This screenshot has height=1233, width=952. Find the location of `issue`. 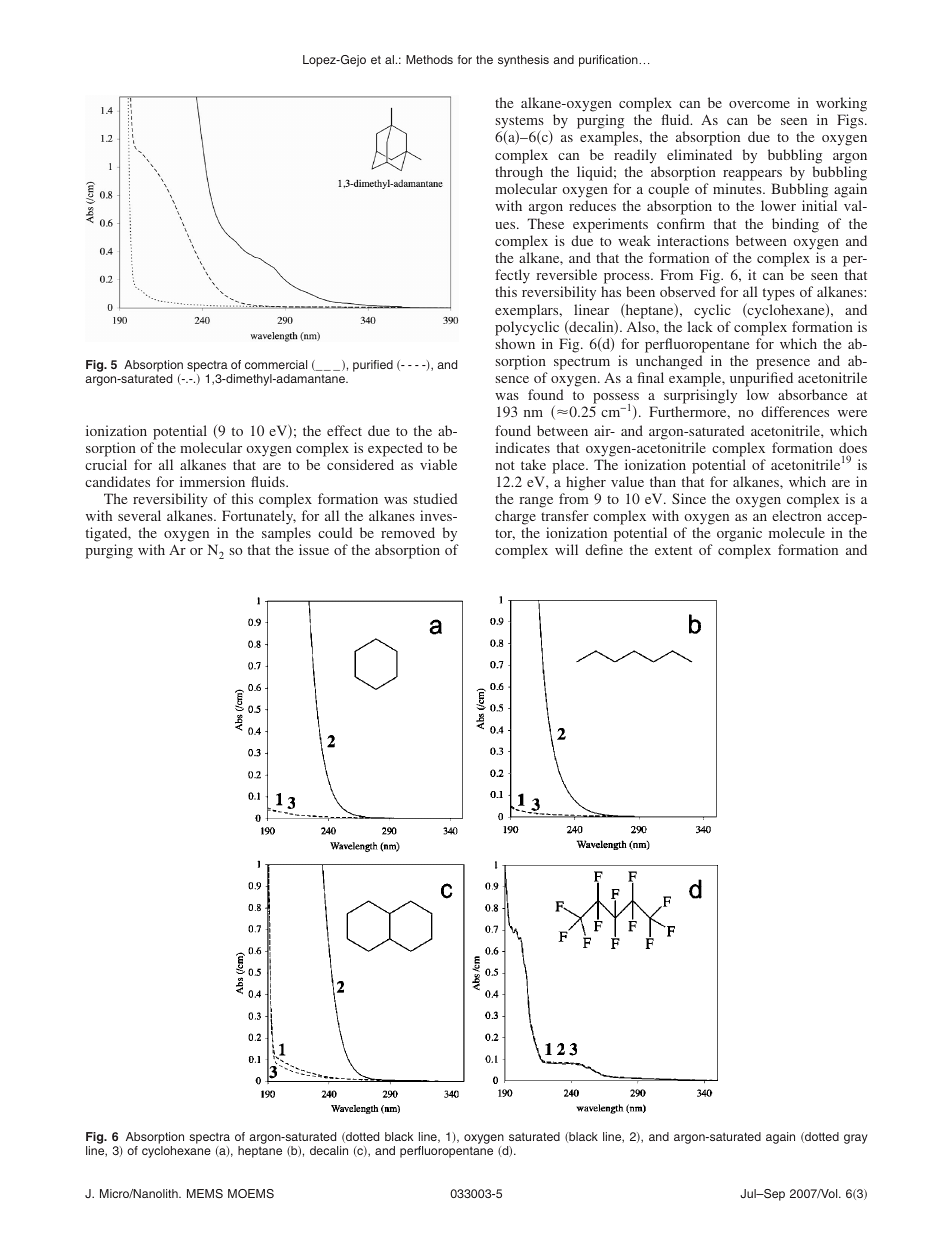

issue is located at coordinates (314, 549).
